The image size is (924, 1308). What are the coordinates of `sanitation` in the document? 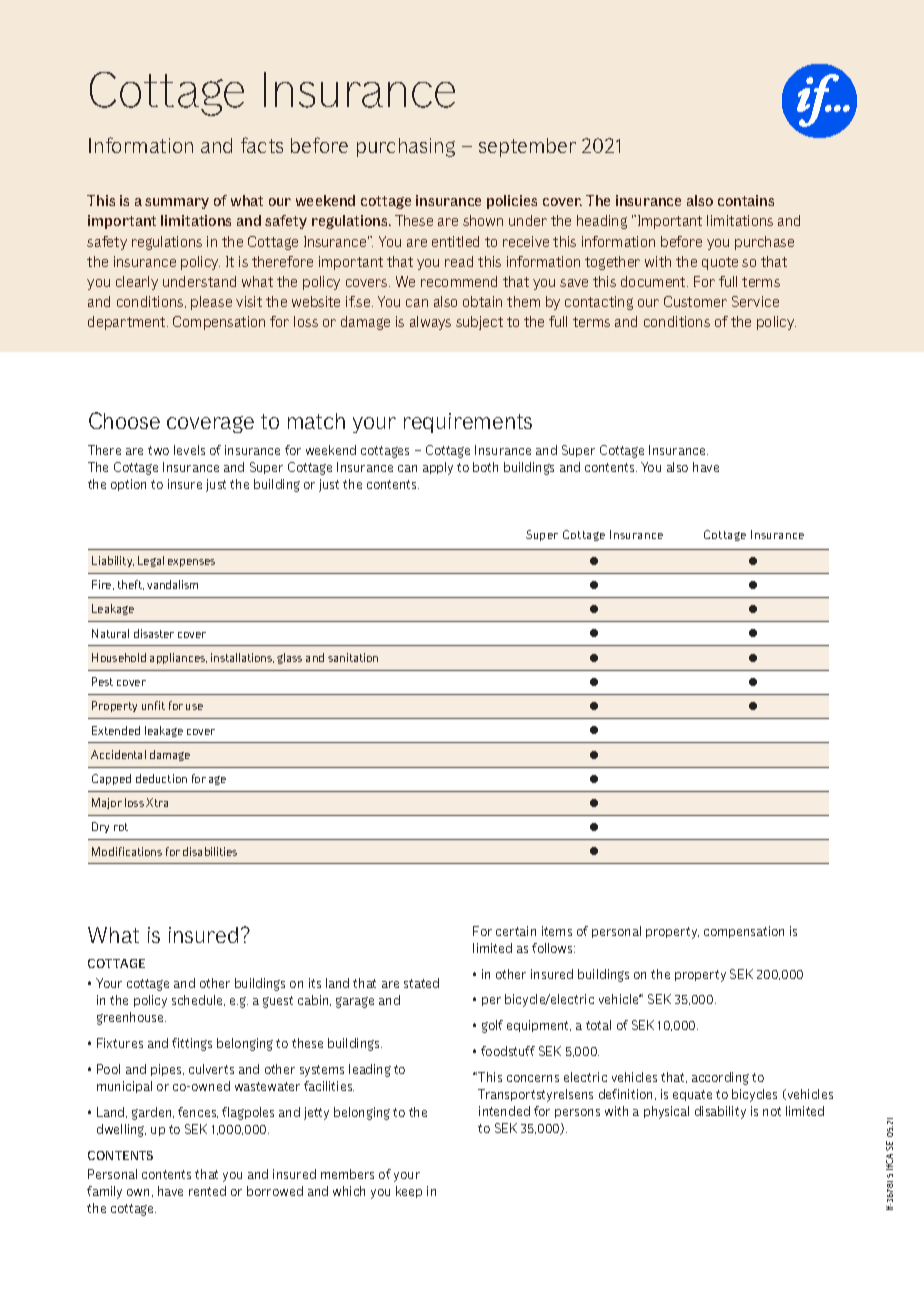 It's located at (353, 657).
